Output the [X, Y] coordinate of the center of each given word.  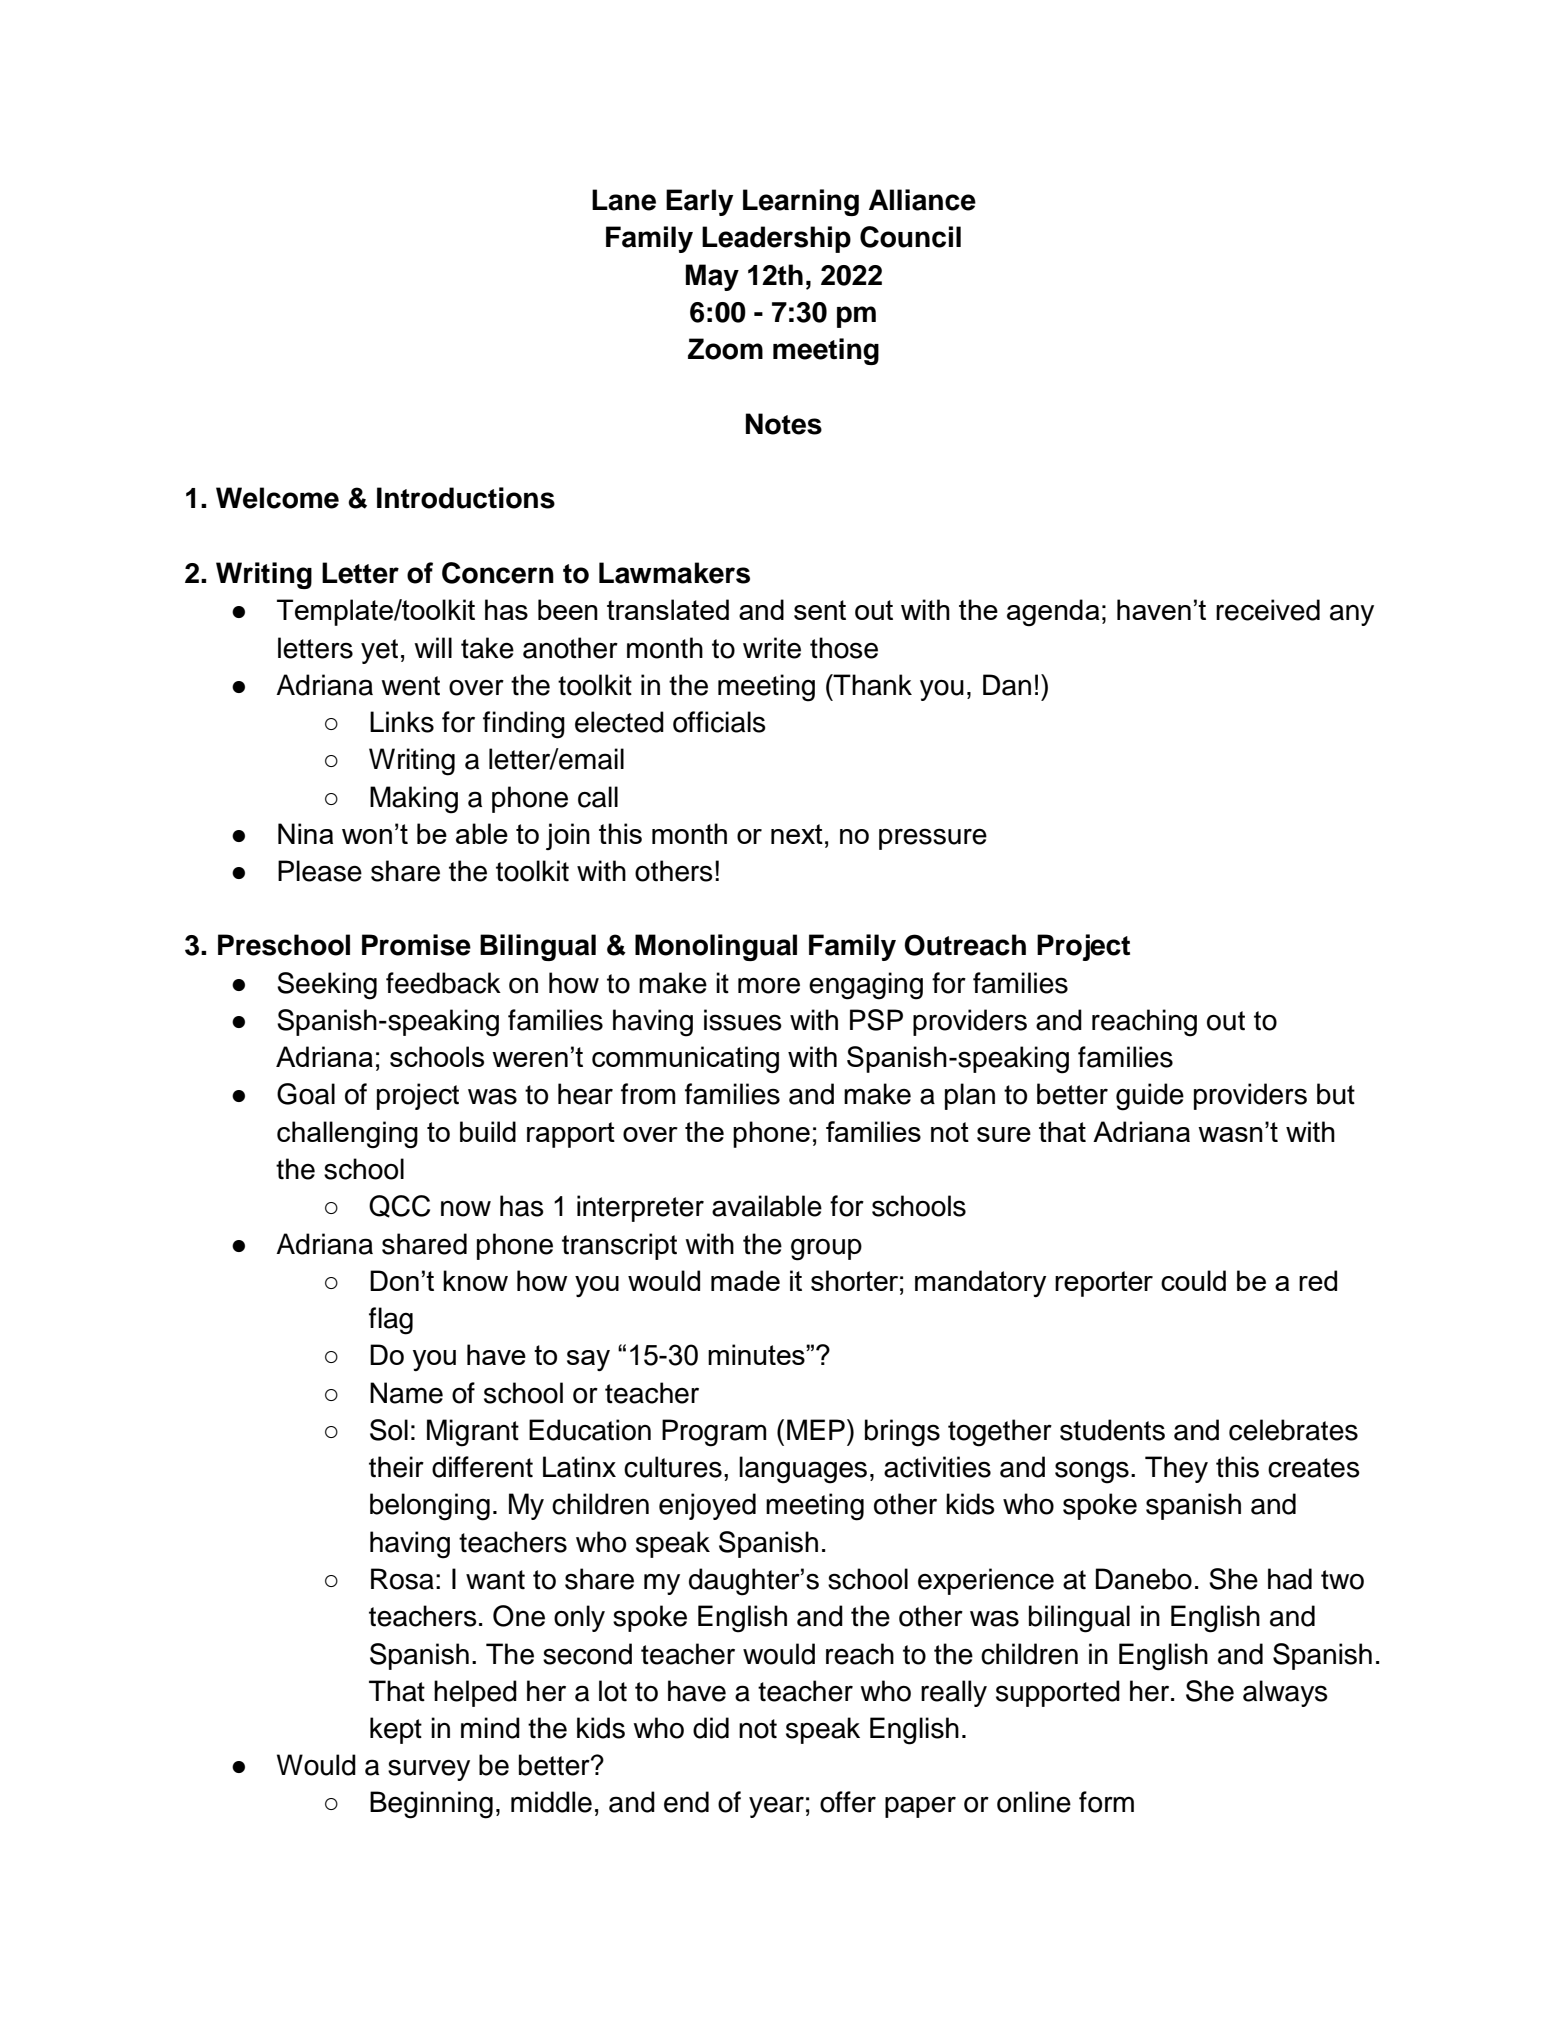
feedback [443, 983]
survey [429, 1770]
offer [848, 1802]
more [769, 985]
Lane [624, 200]
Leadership [776, 239]
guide [1150, 1097]
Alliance [922, 200]
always [1285, 1693]
